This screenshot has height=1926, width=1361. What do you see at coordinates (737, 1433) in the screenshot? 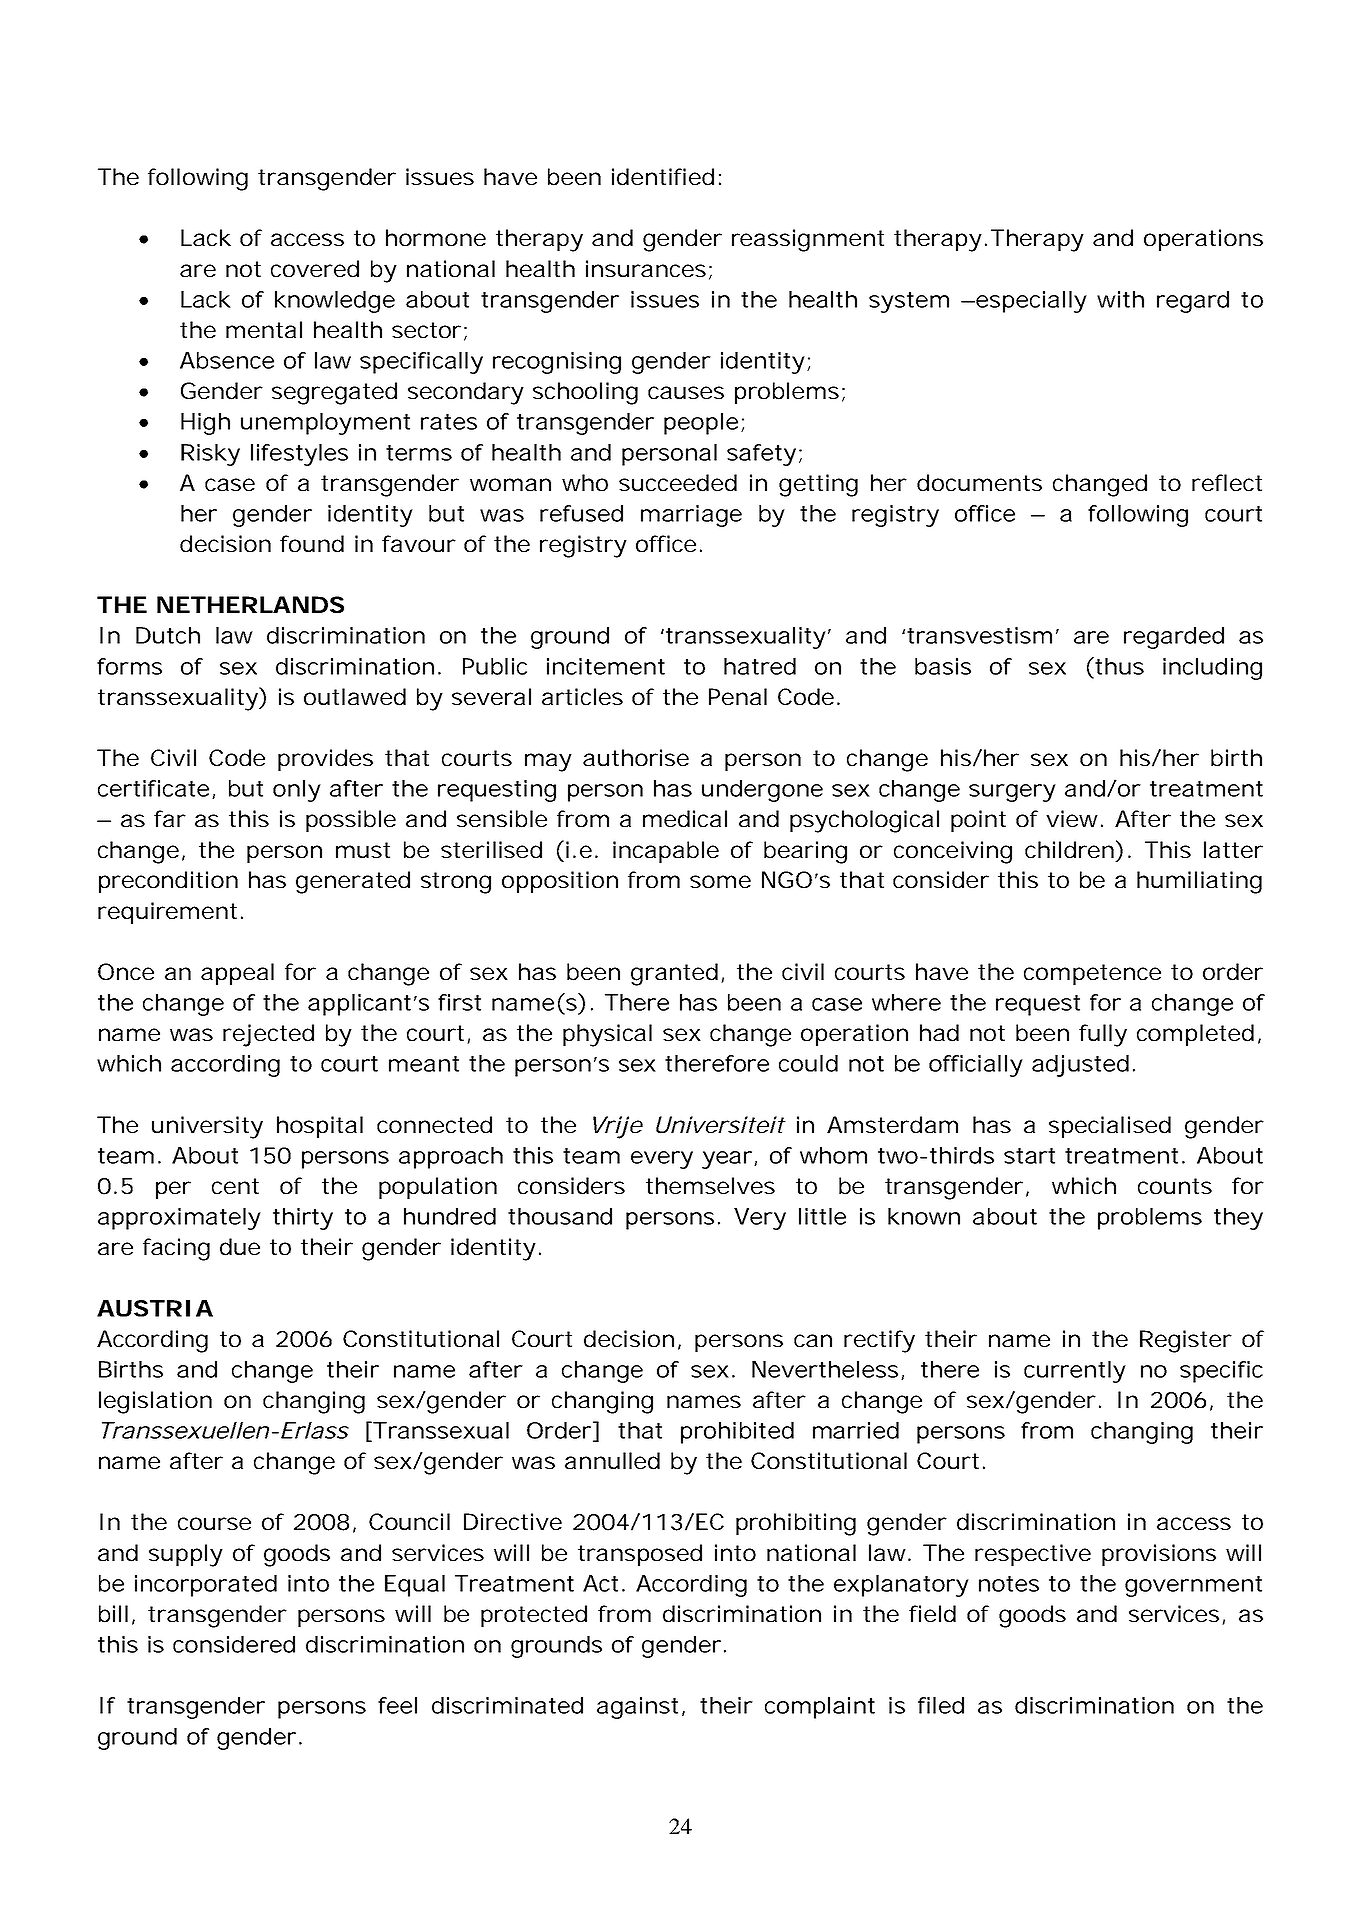
I see `prohibited` at bounding box center [737, 1433].
